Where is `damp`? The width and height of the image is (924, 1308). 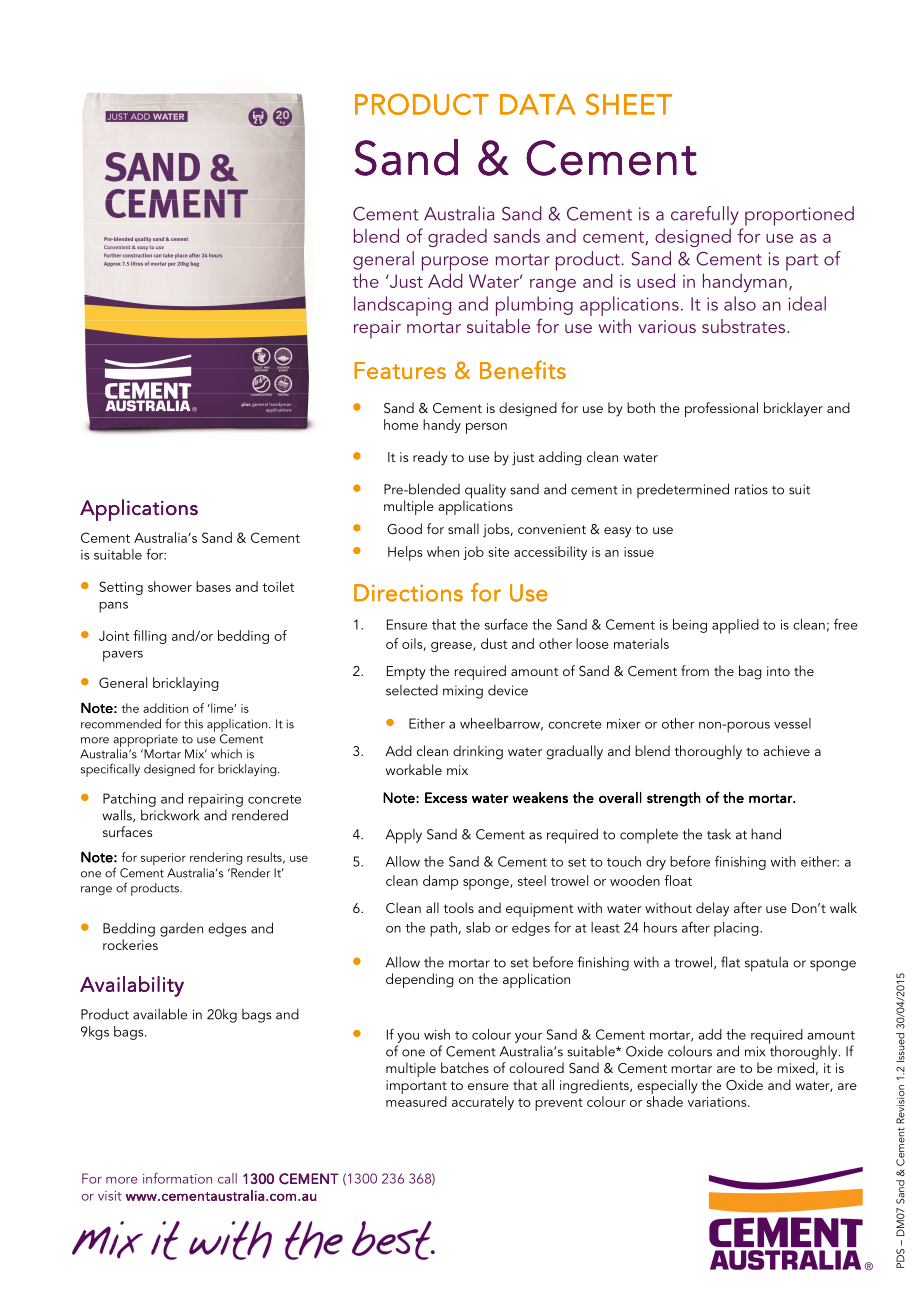
damp is located at coordinates (440, 882).
